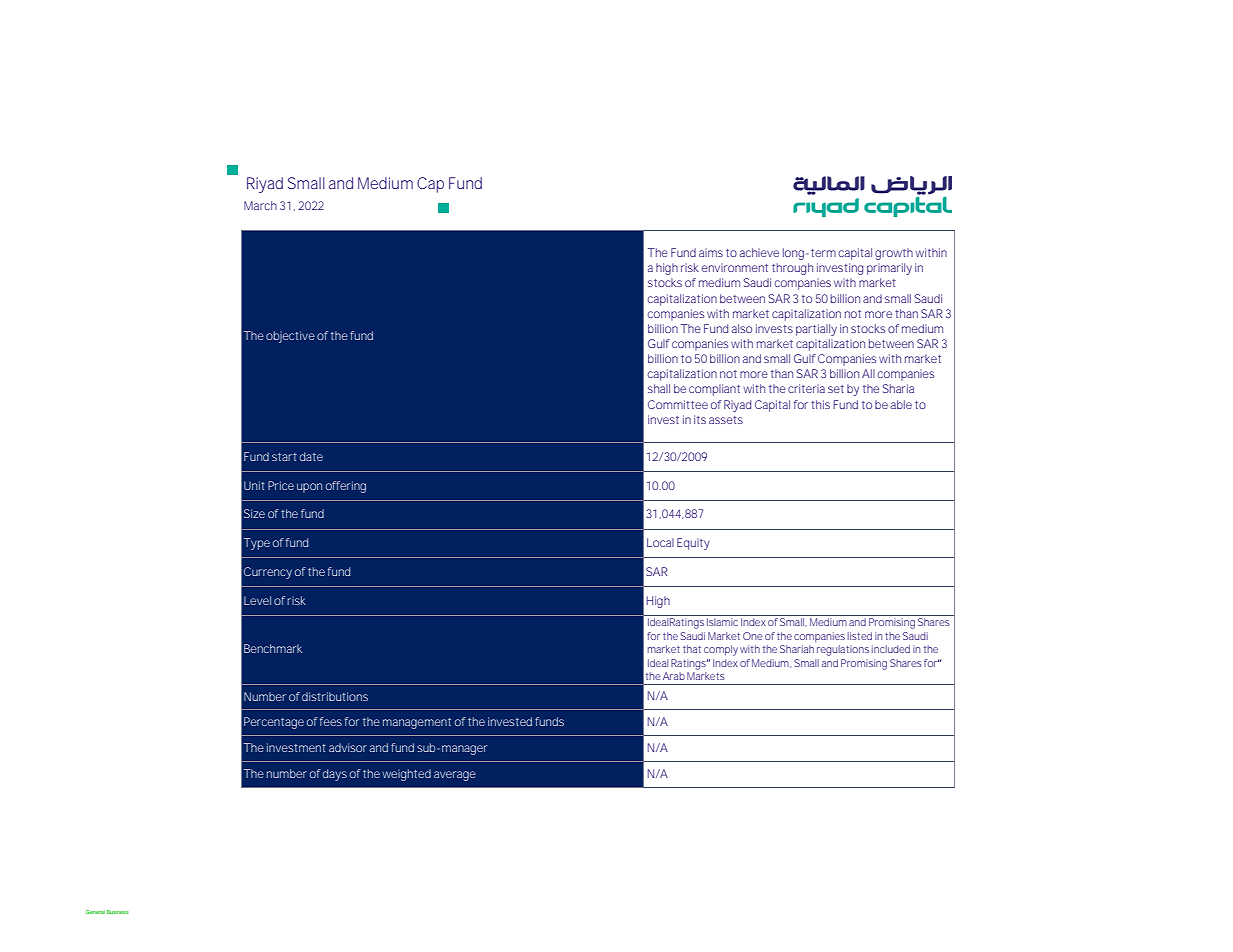  Describe the element at coordinates (417, 723) in the page. I see `management` at that location.
